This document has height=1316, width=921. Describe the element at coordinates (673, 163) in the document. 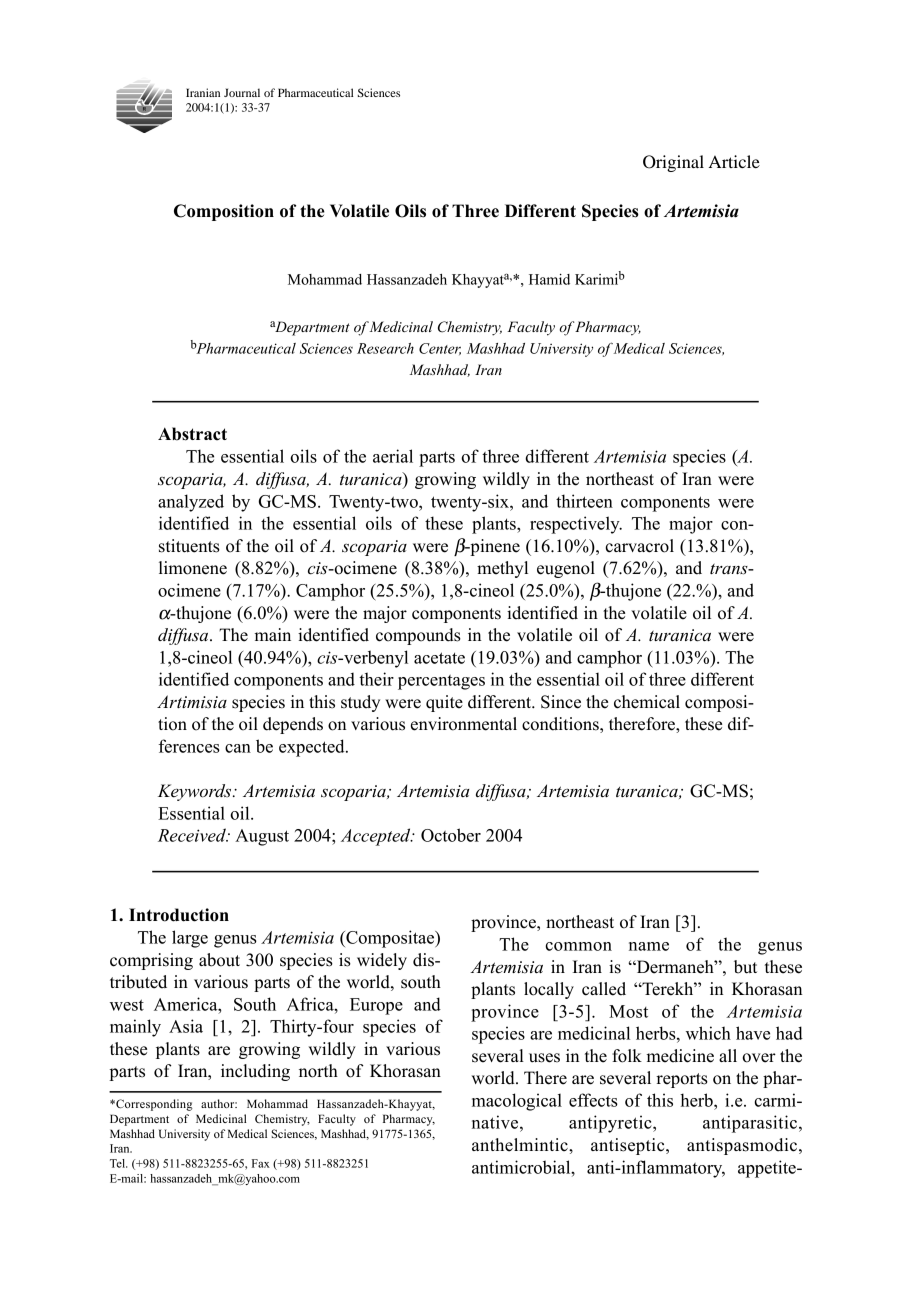

I see `Original` at that location.
